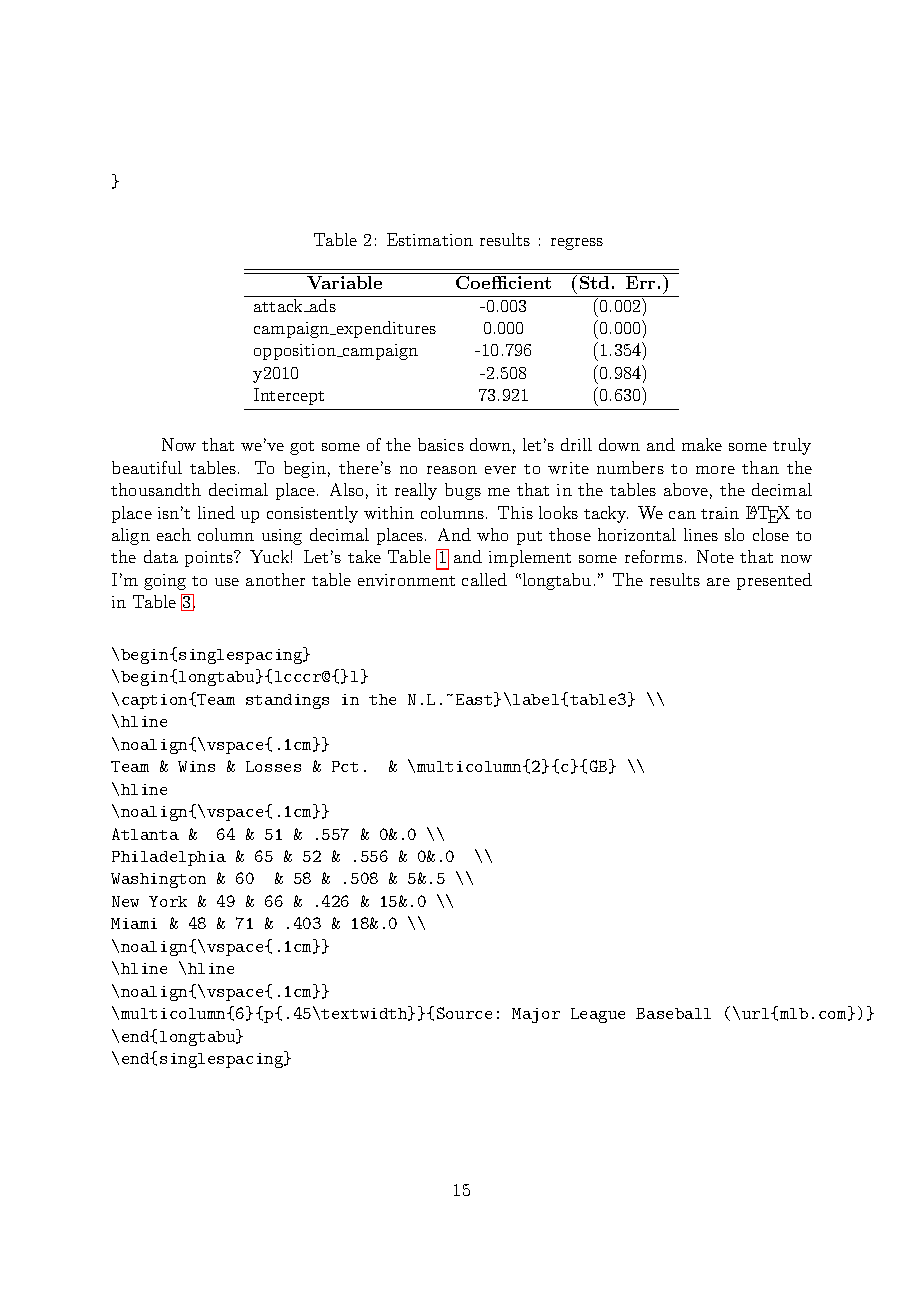  What do you see at coordinates (430, 239) in the screenshot?
I see `Estimation` at bounding box center [430, 239].
